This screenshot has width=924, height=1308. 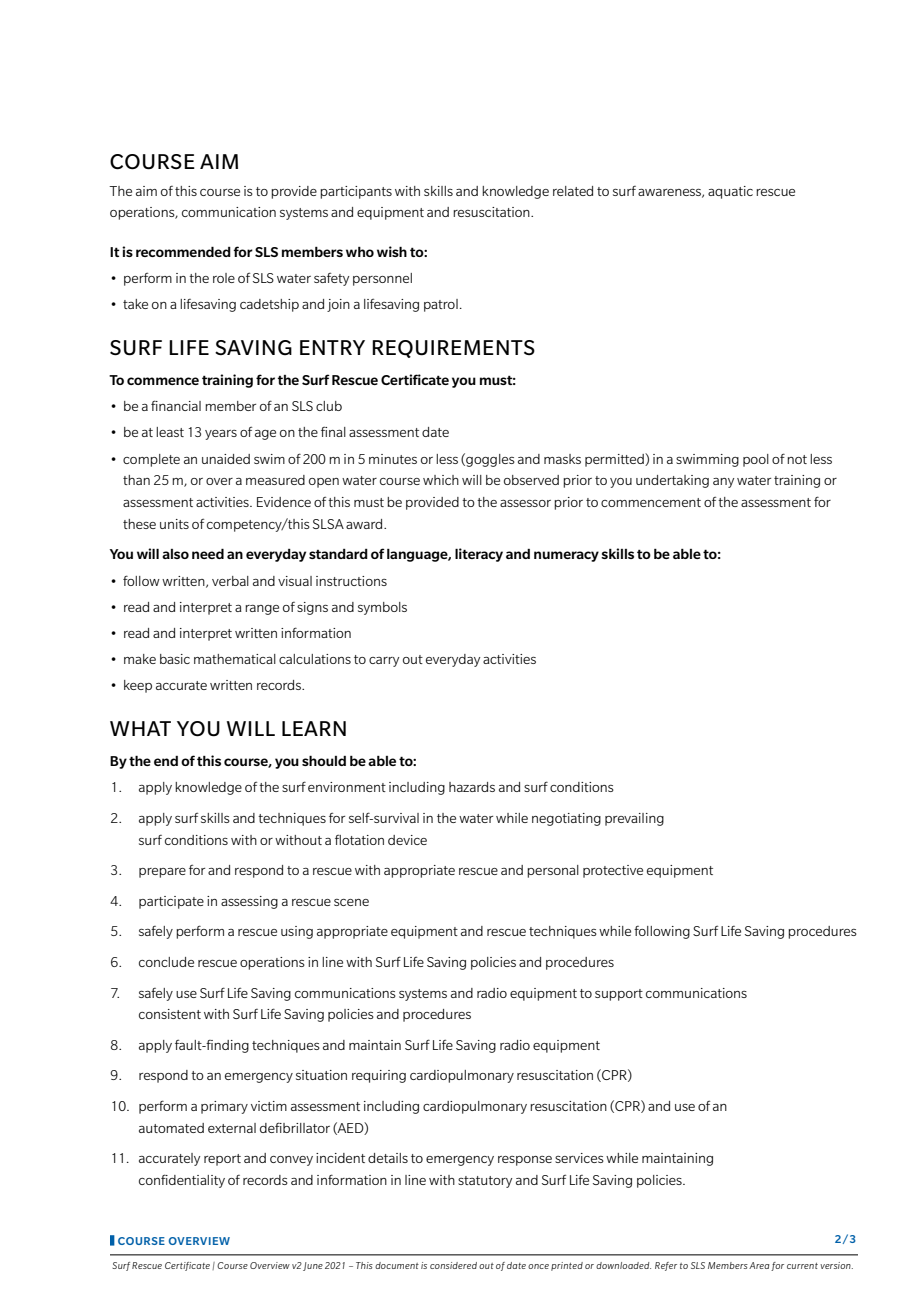 I want to click on hazards, so click(x=472, y=787).
